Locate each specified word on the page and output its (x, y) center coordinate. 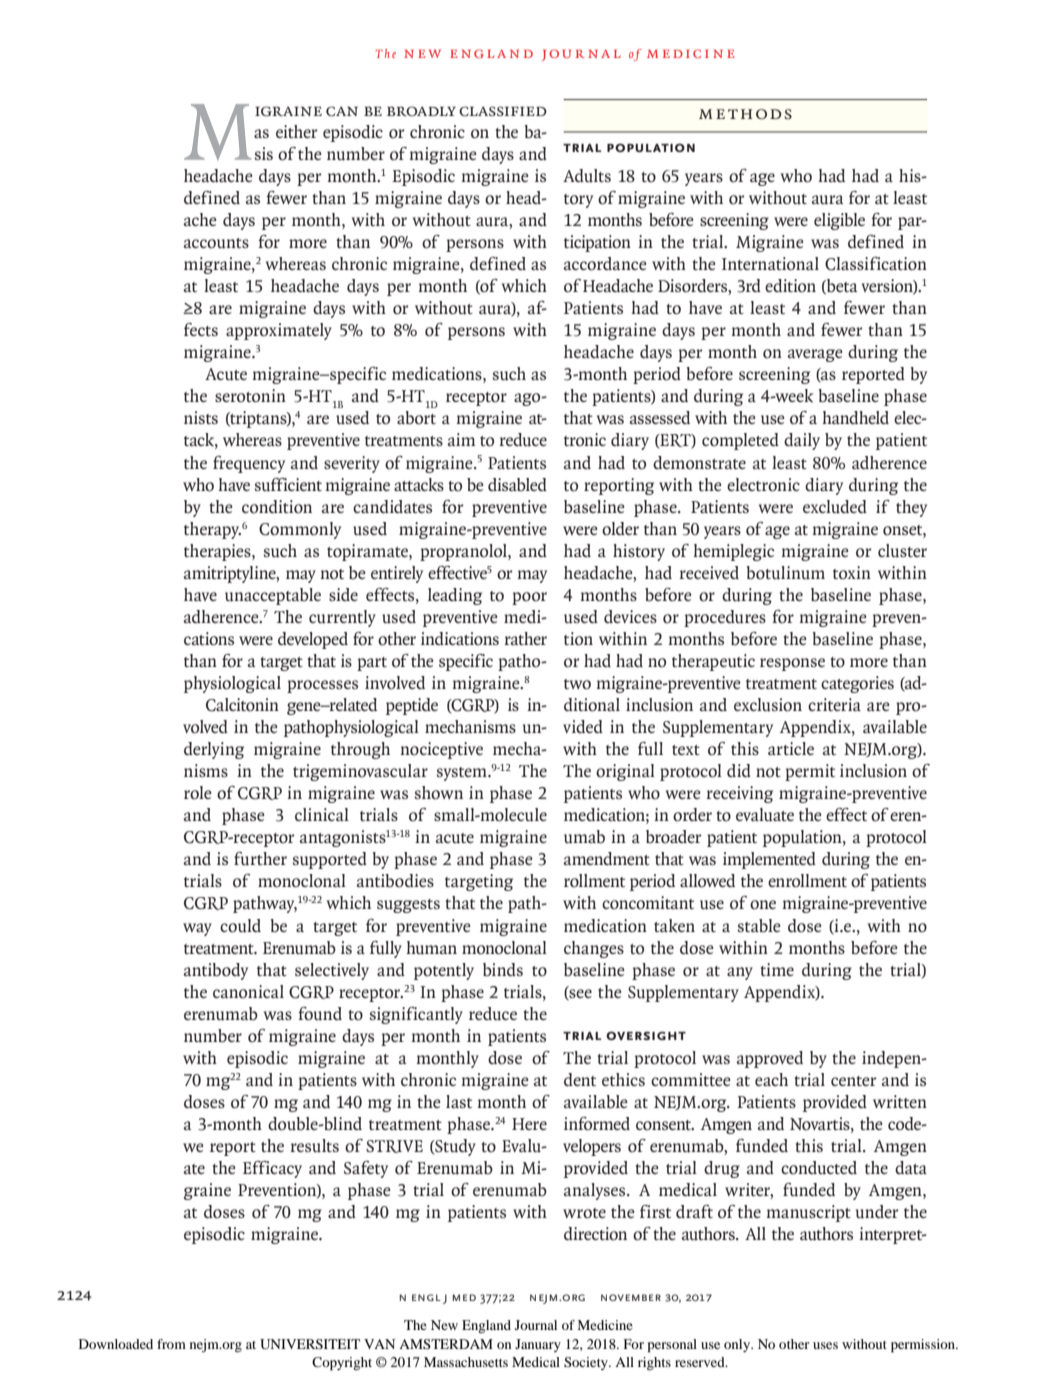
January (538, 1345)
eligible (839, 221)
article (791, 748)
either (297, 131)
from (171, 1344)
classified (503, 111)
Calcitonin (242, 705)
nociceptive (441, 750)
